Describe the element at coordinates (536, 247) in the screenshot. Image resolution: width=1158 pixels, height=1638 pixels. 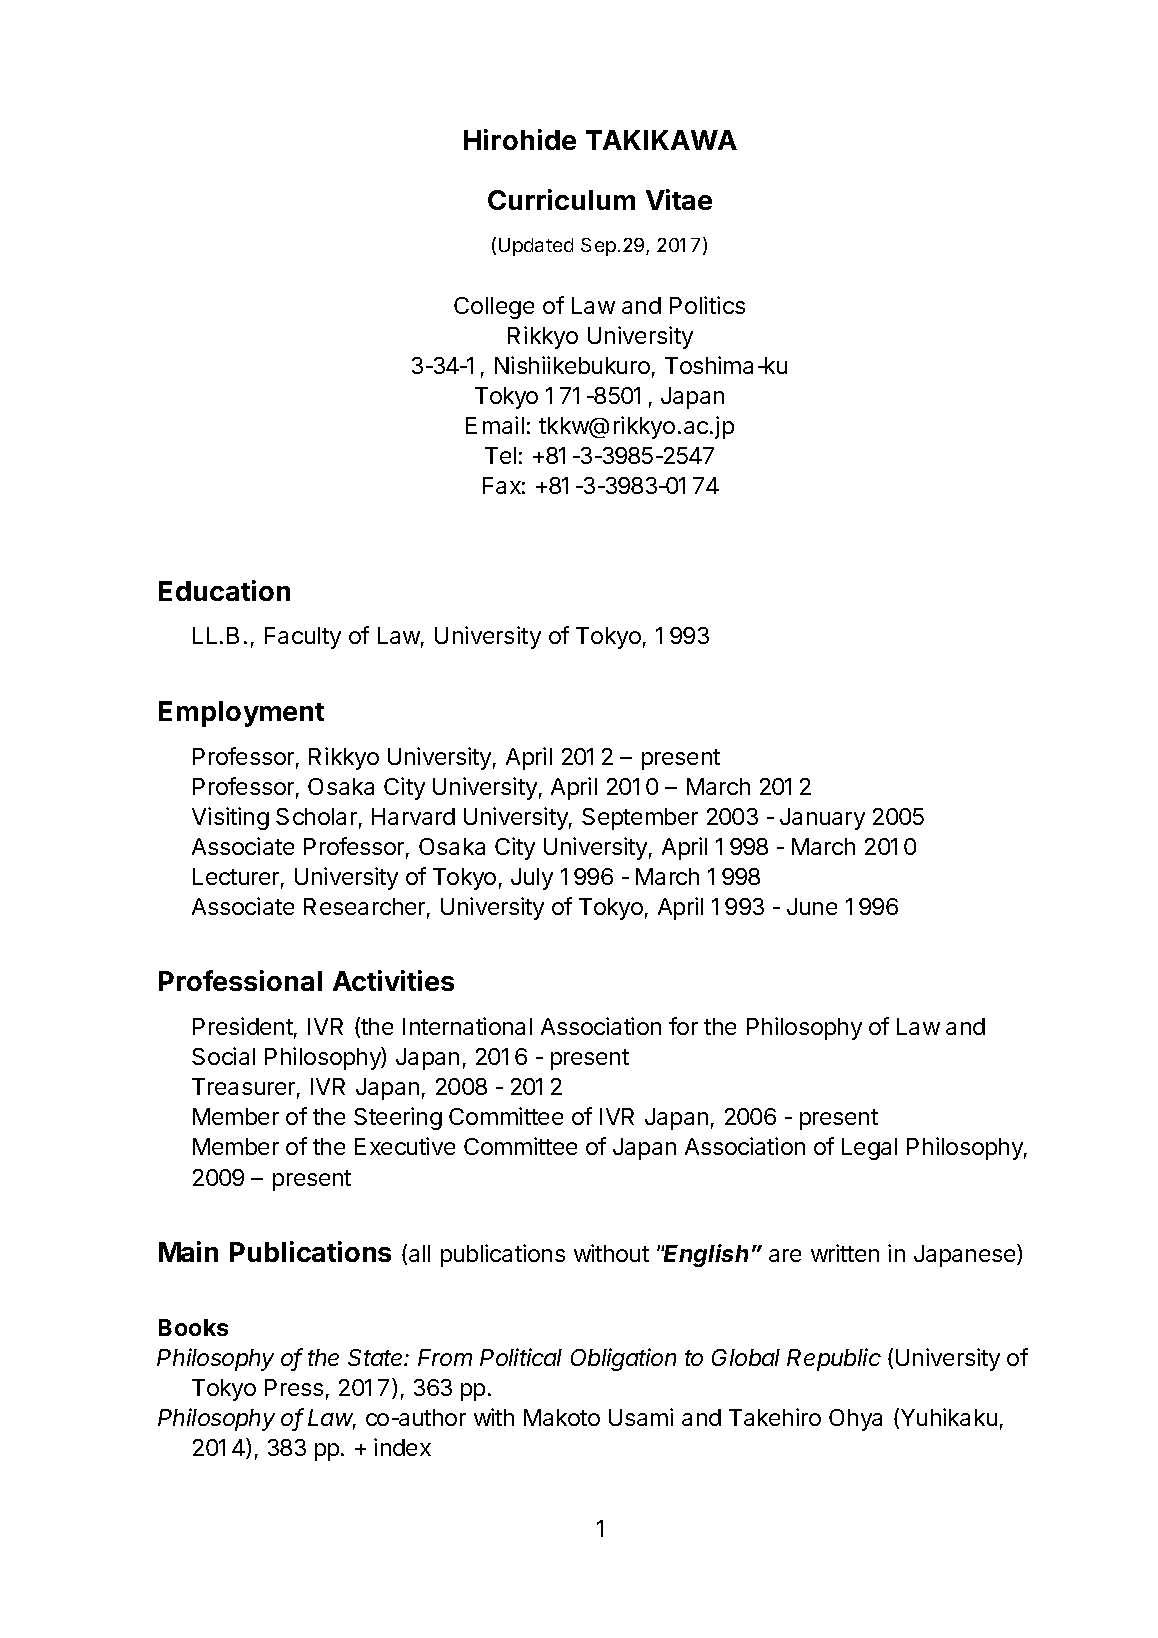
I see `Updated` at that location.
